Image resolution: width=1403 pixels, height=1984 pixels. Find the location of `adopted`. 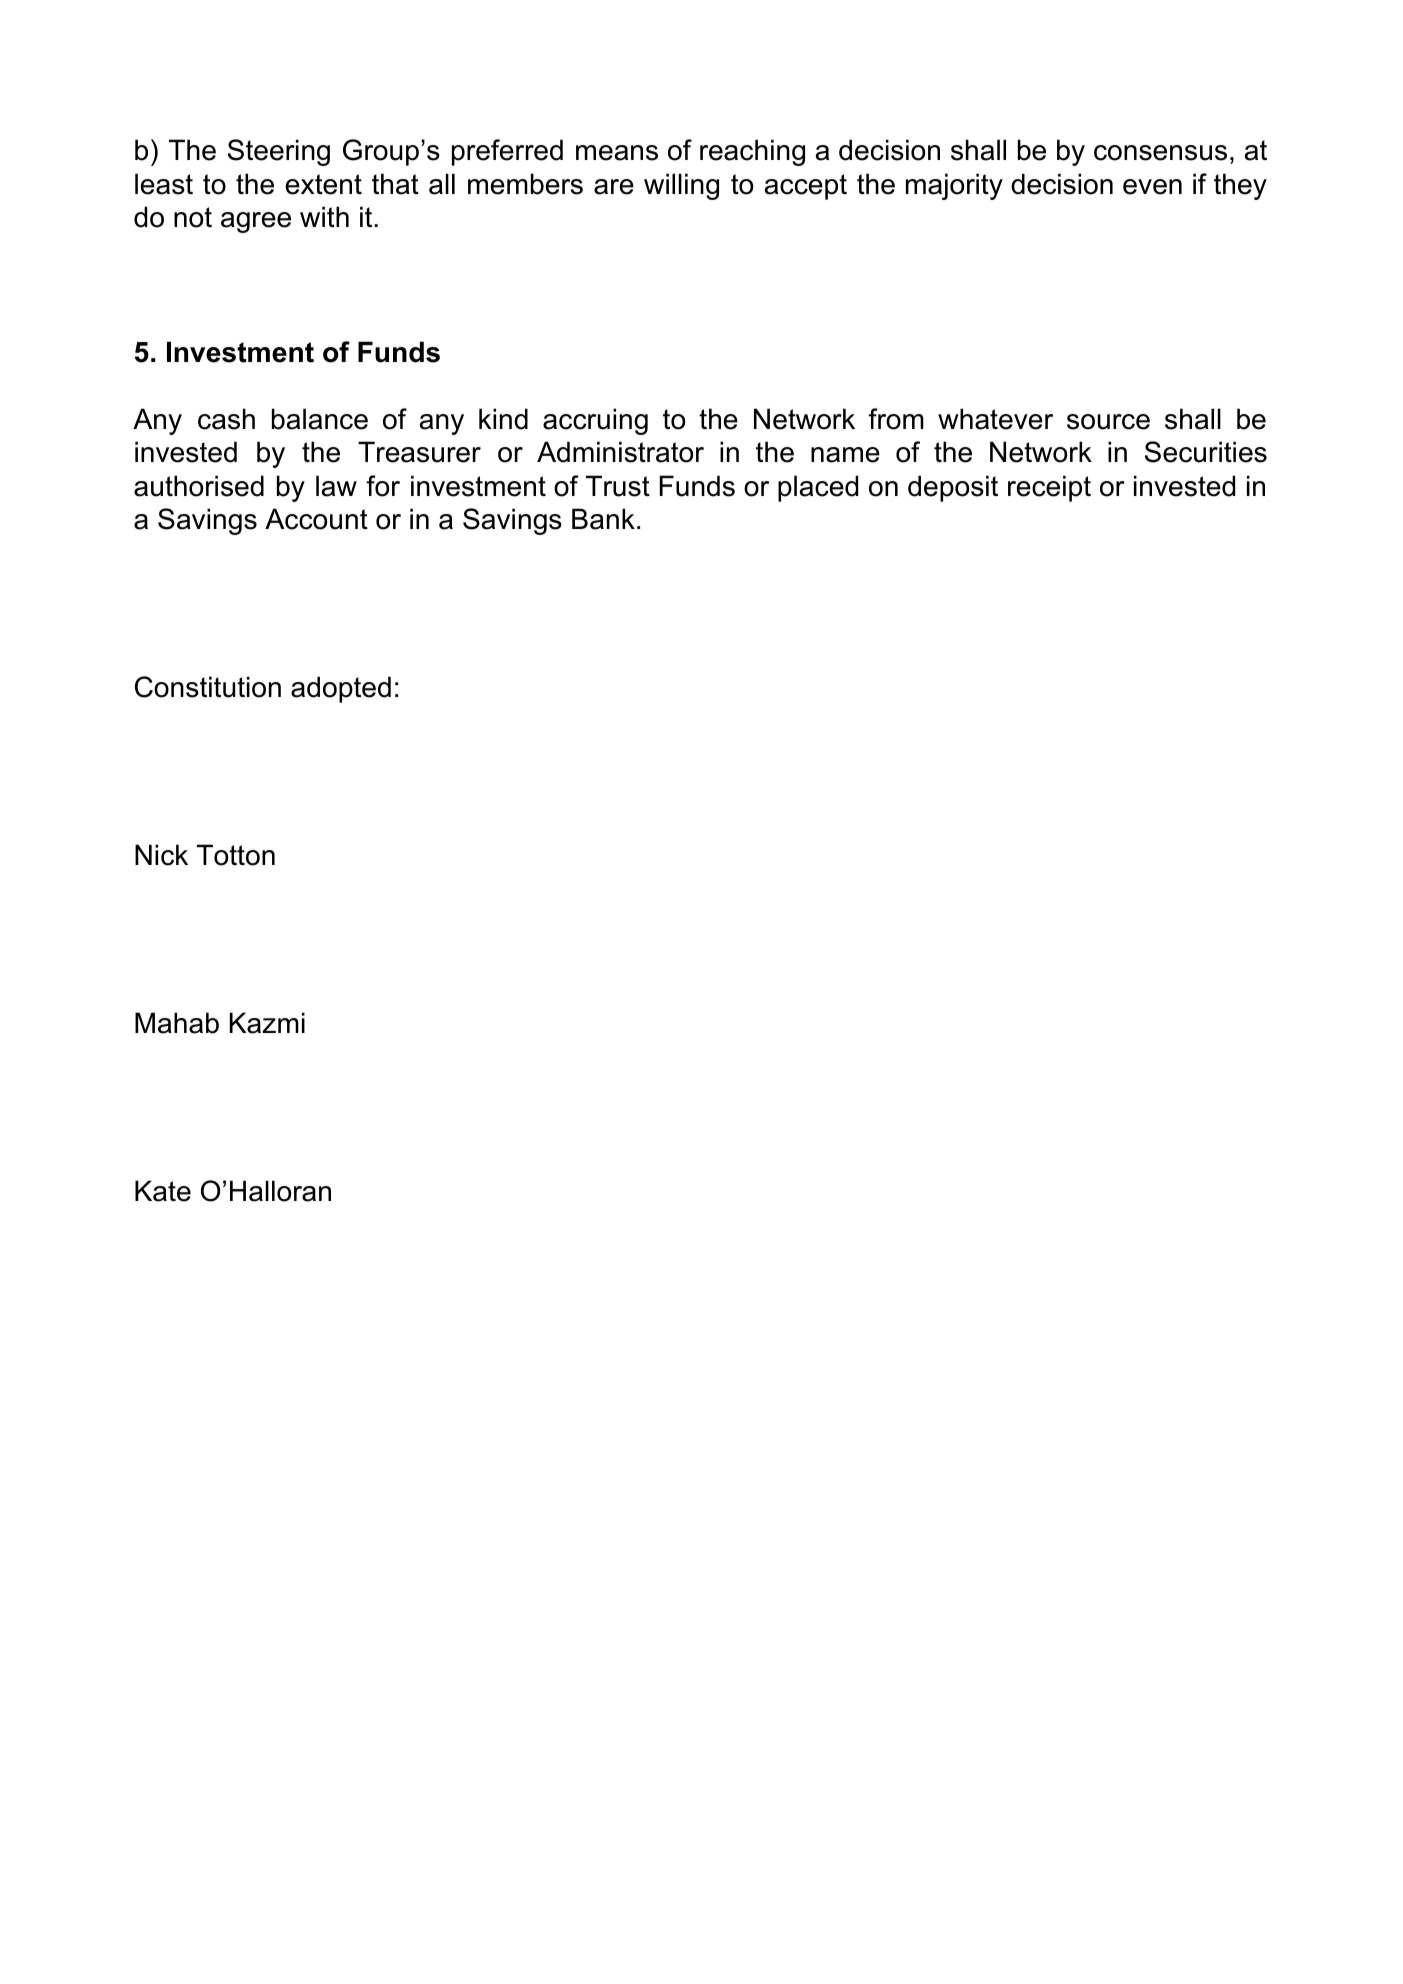

adopted is located at coordinates (341, 689).
